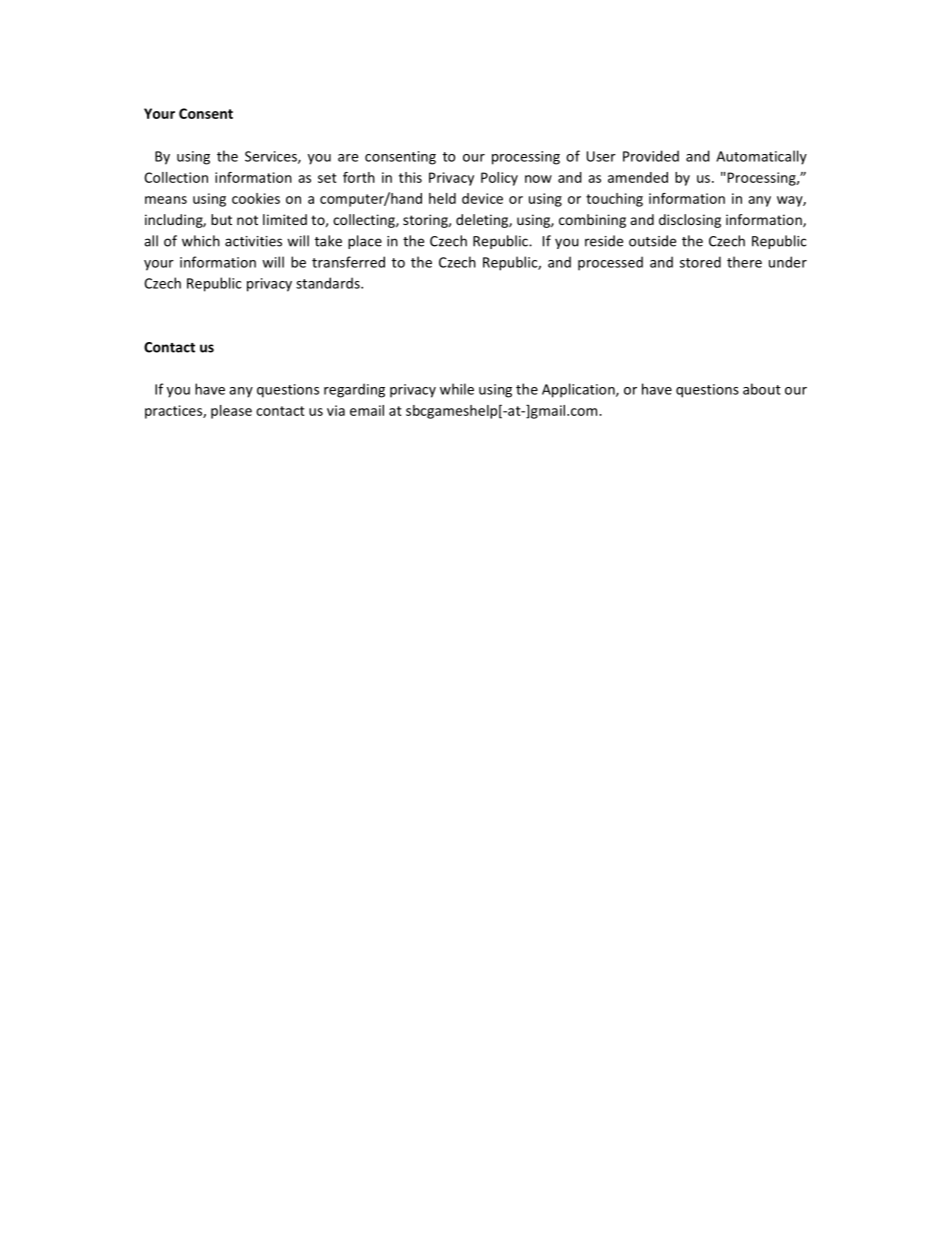 This document has height=1233, width=952. What do you see at coordinates (652, 241) in the document?
I see `outside` at bounding box center [652, 241].
